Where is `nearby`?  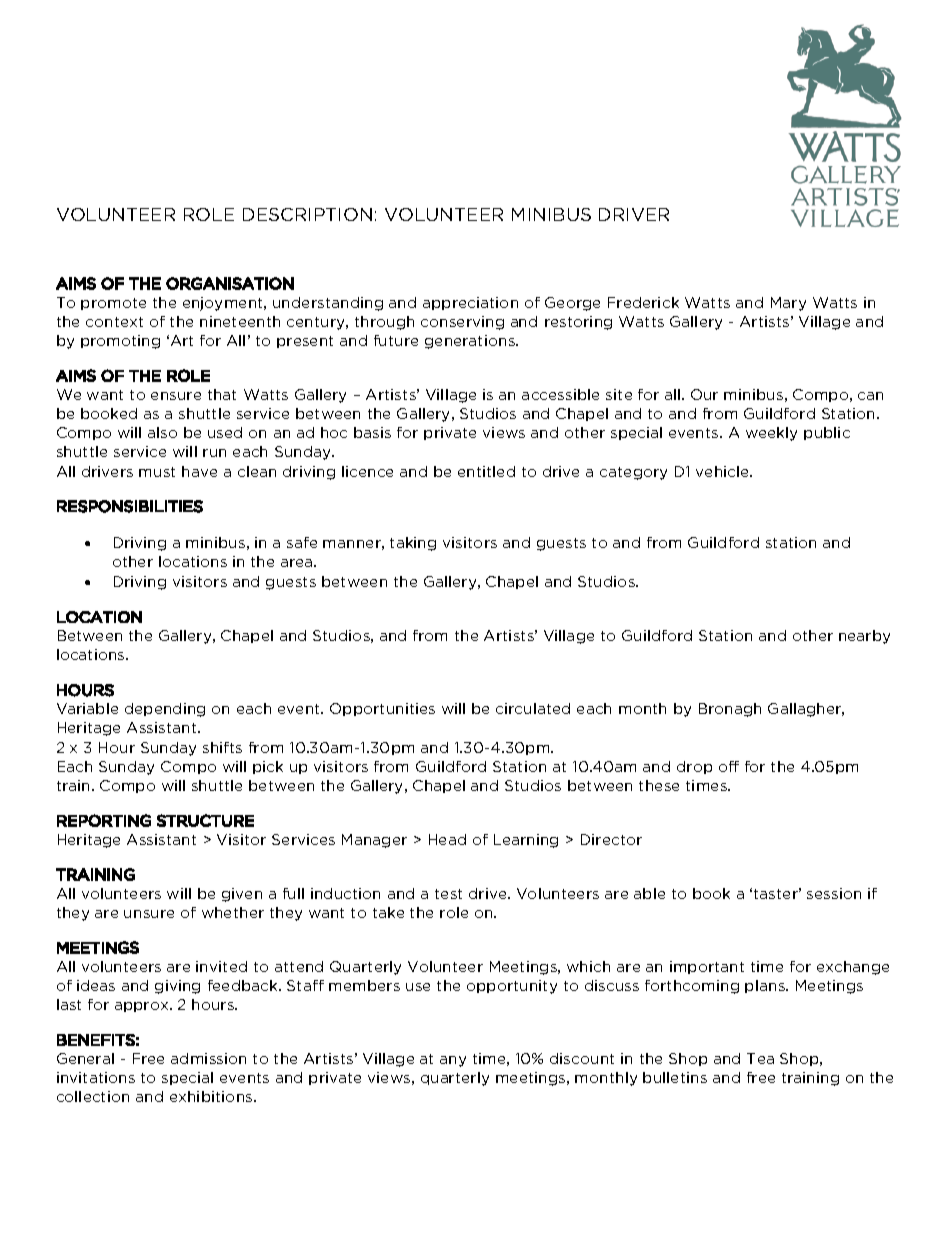
nearby is located at coordinates (864, 637).
